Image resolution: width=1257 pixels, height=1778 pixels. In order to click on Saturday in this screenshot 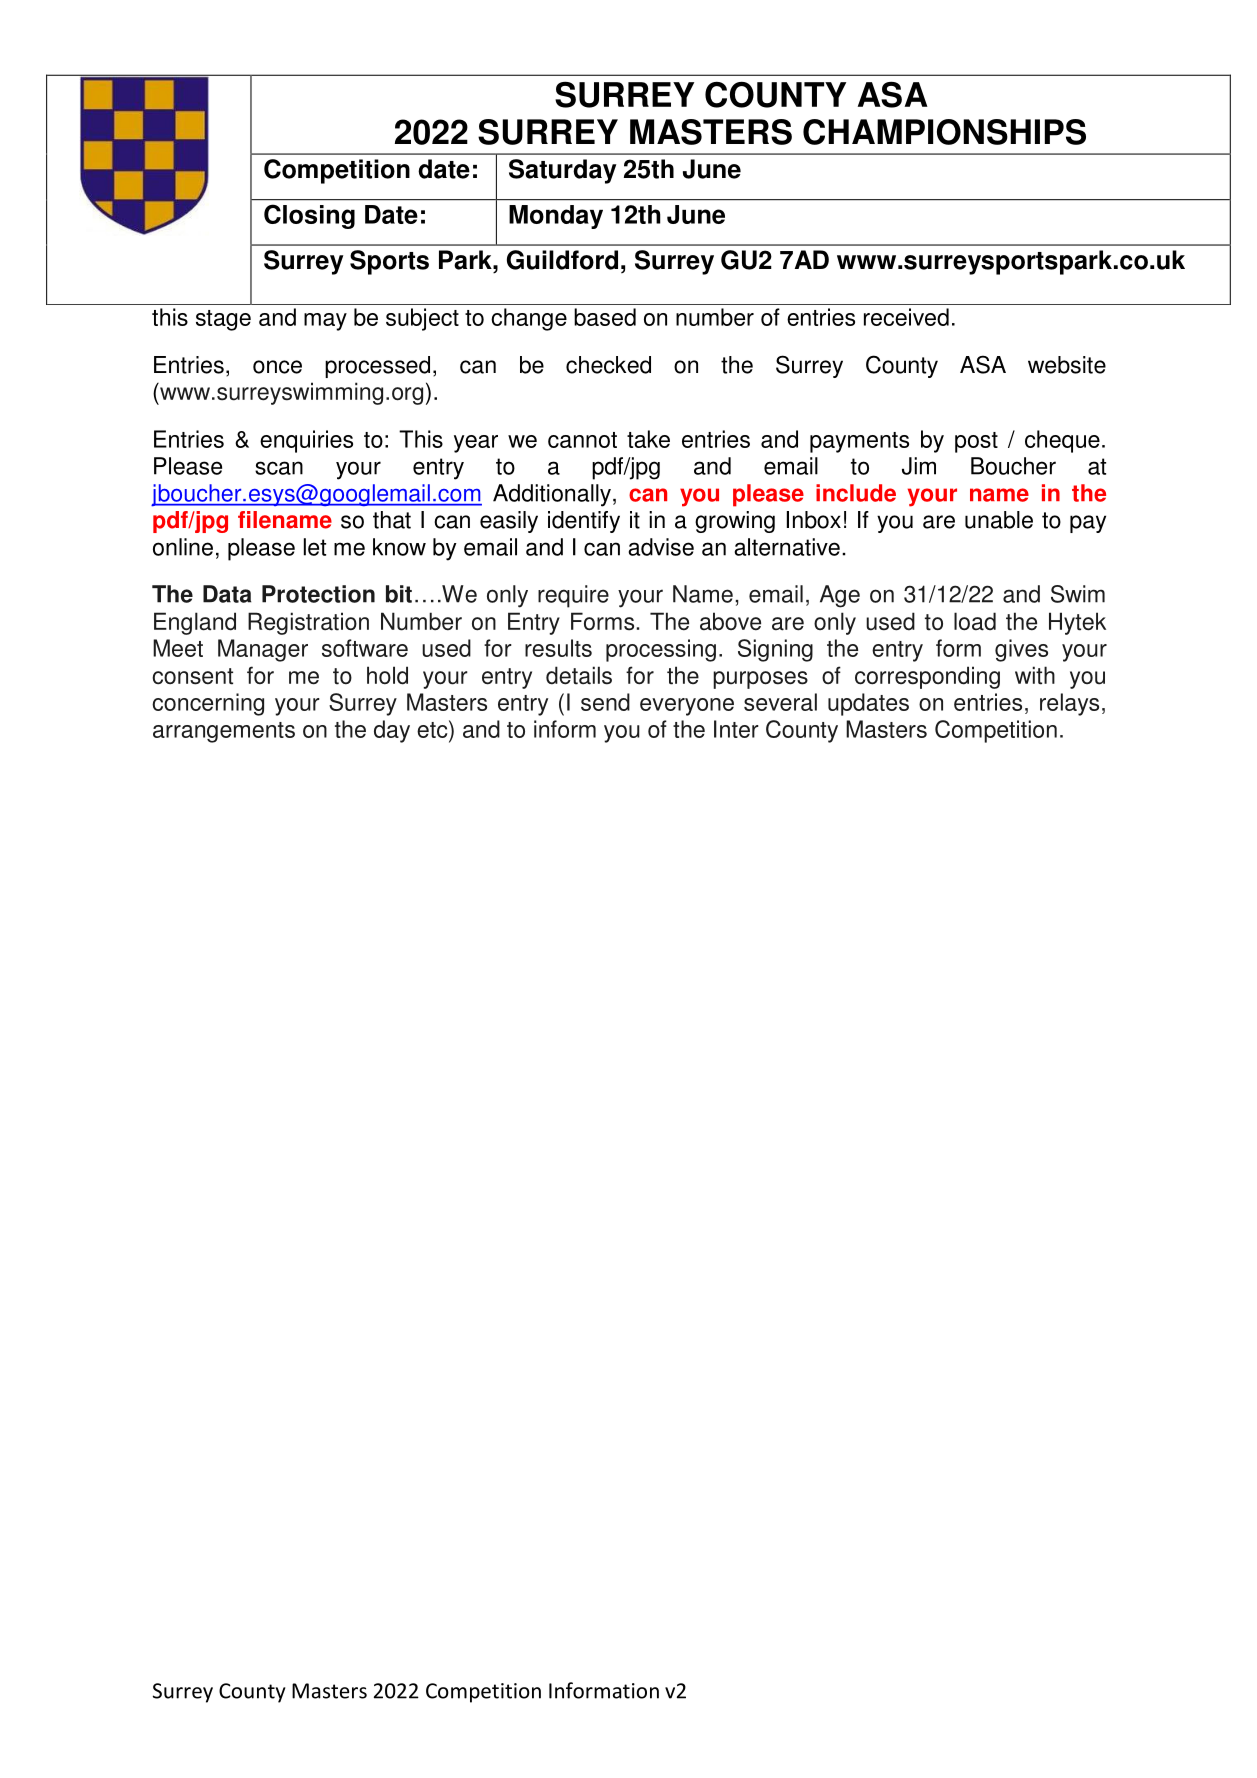, I will do `click(562, 171)`.
